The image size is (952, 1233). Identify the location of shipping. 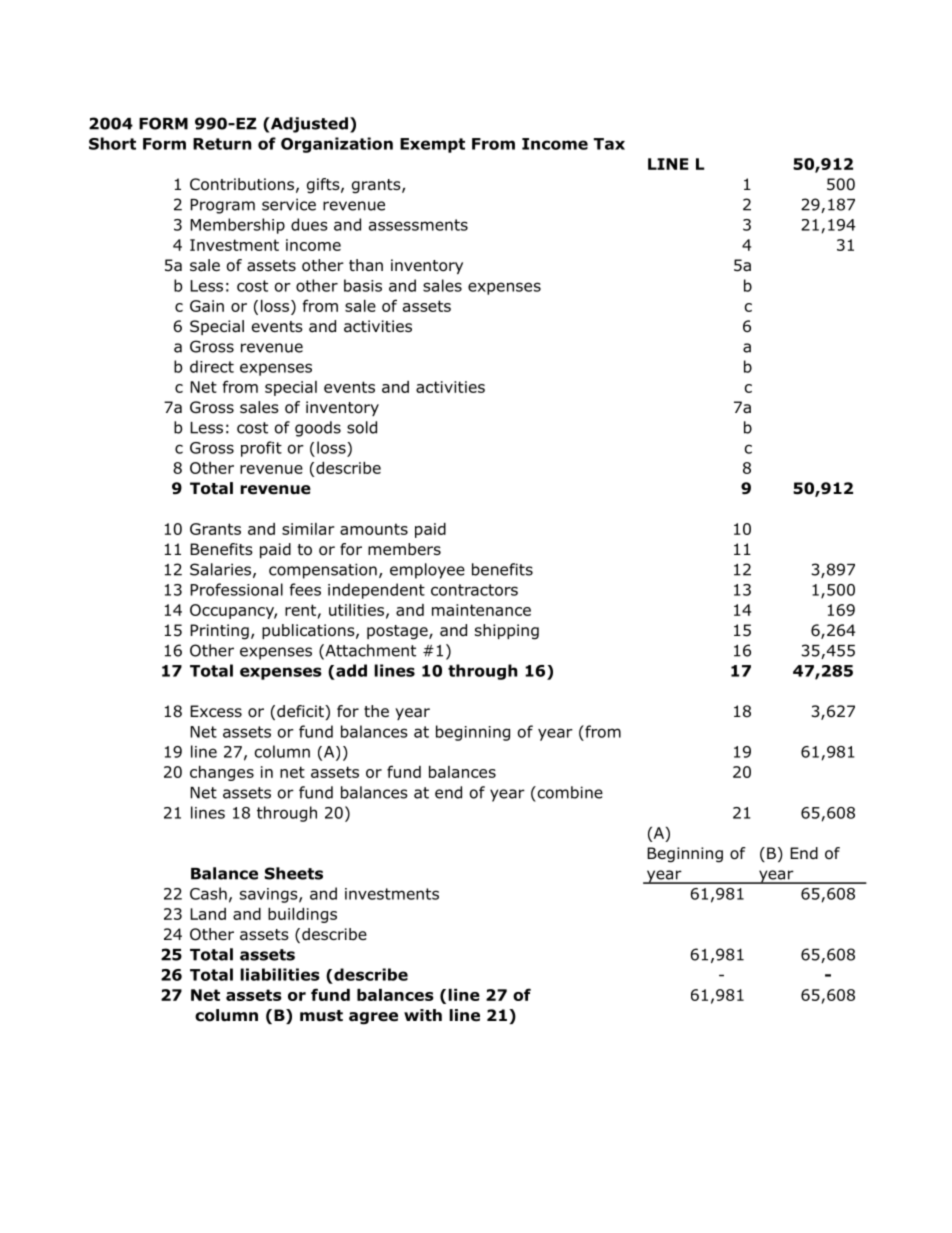
(507, 632).
